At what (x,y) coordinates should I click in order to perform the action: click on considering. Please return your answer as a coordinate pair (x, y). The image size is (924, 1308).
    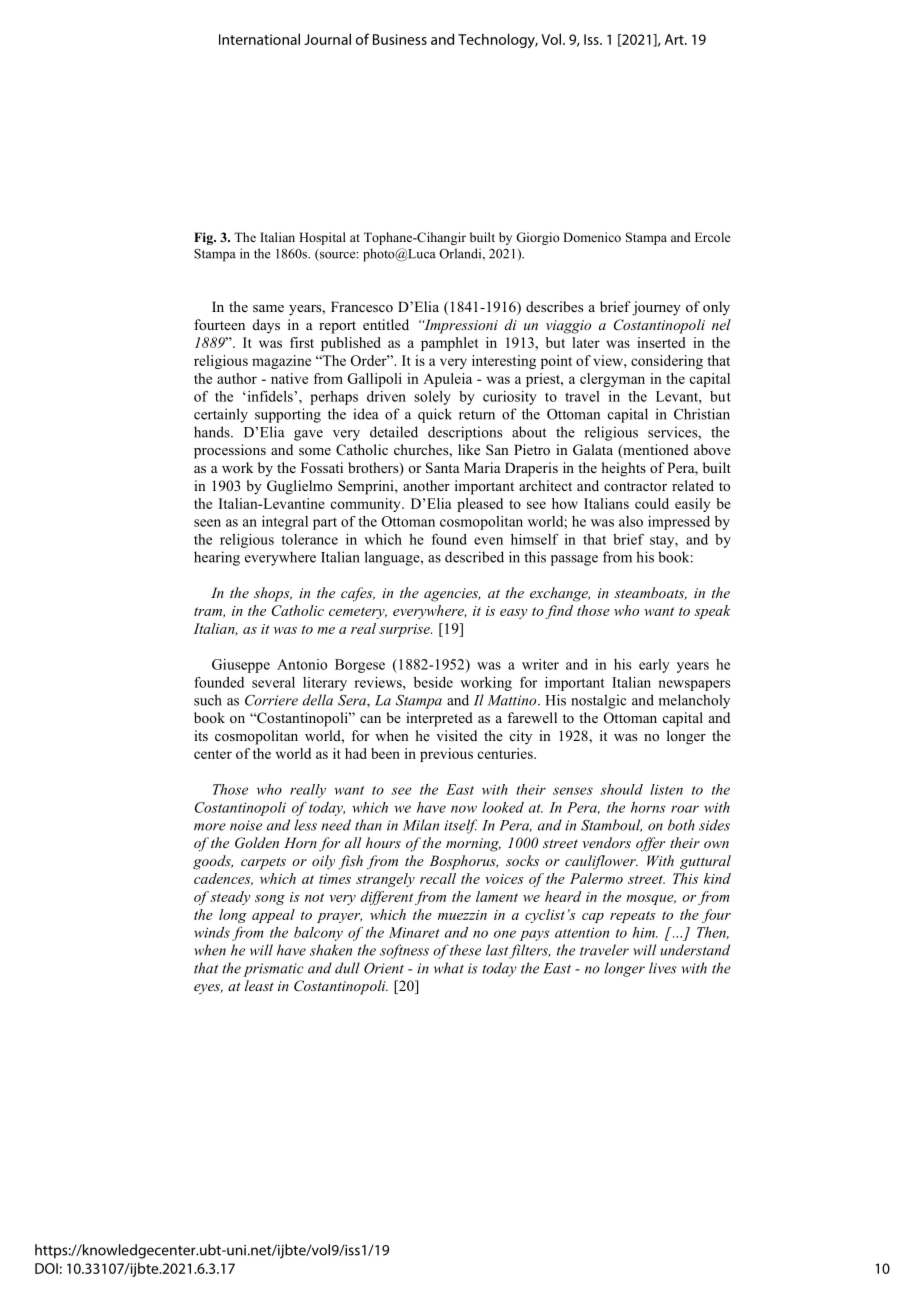
    Looking at the image, I should click on (667, 362).
